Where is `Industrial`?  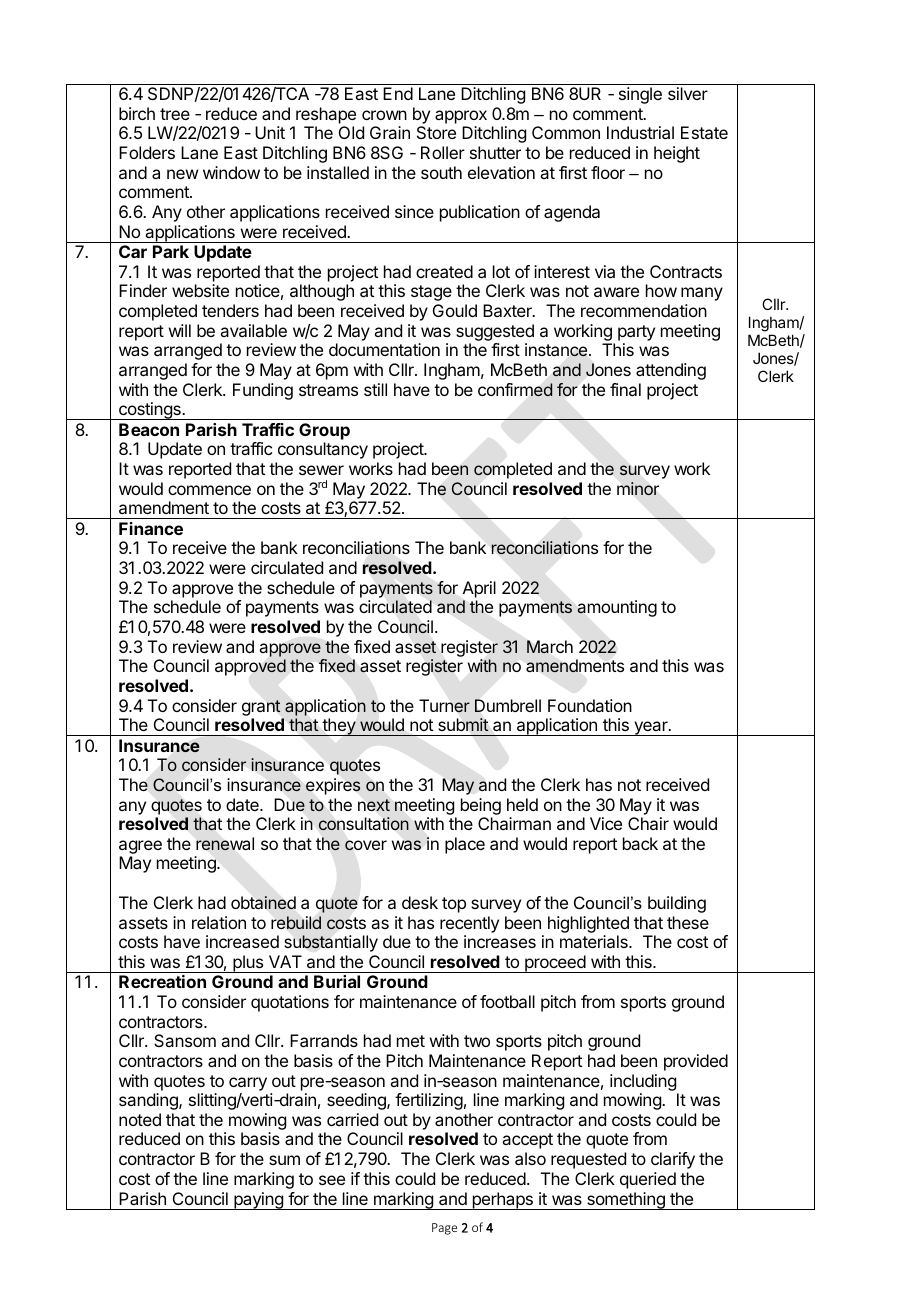 Industrial is located at coordinates (640, 132).
